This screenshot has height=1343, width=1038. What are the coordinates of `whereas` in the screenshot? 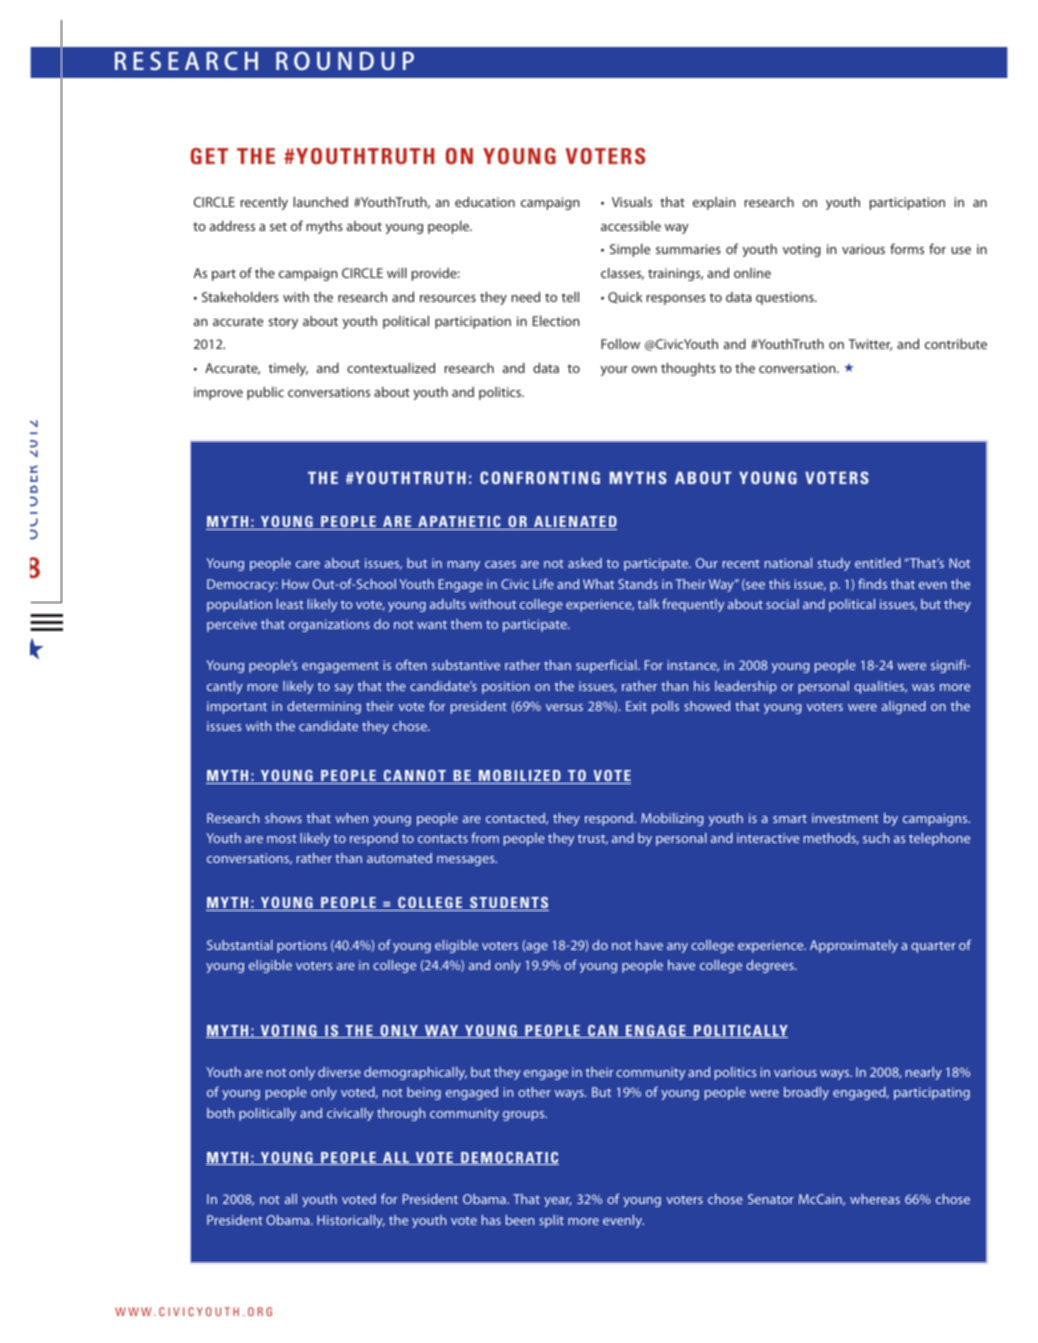 It's located at (875, 1199).
